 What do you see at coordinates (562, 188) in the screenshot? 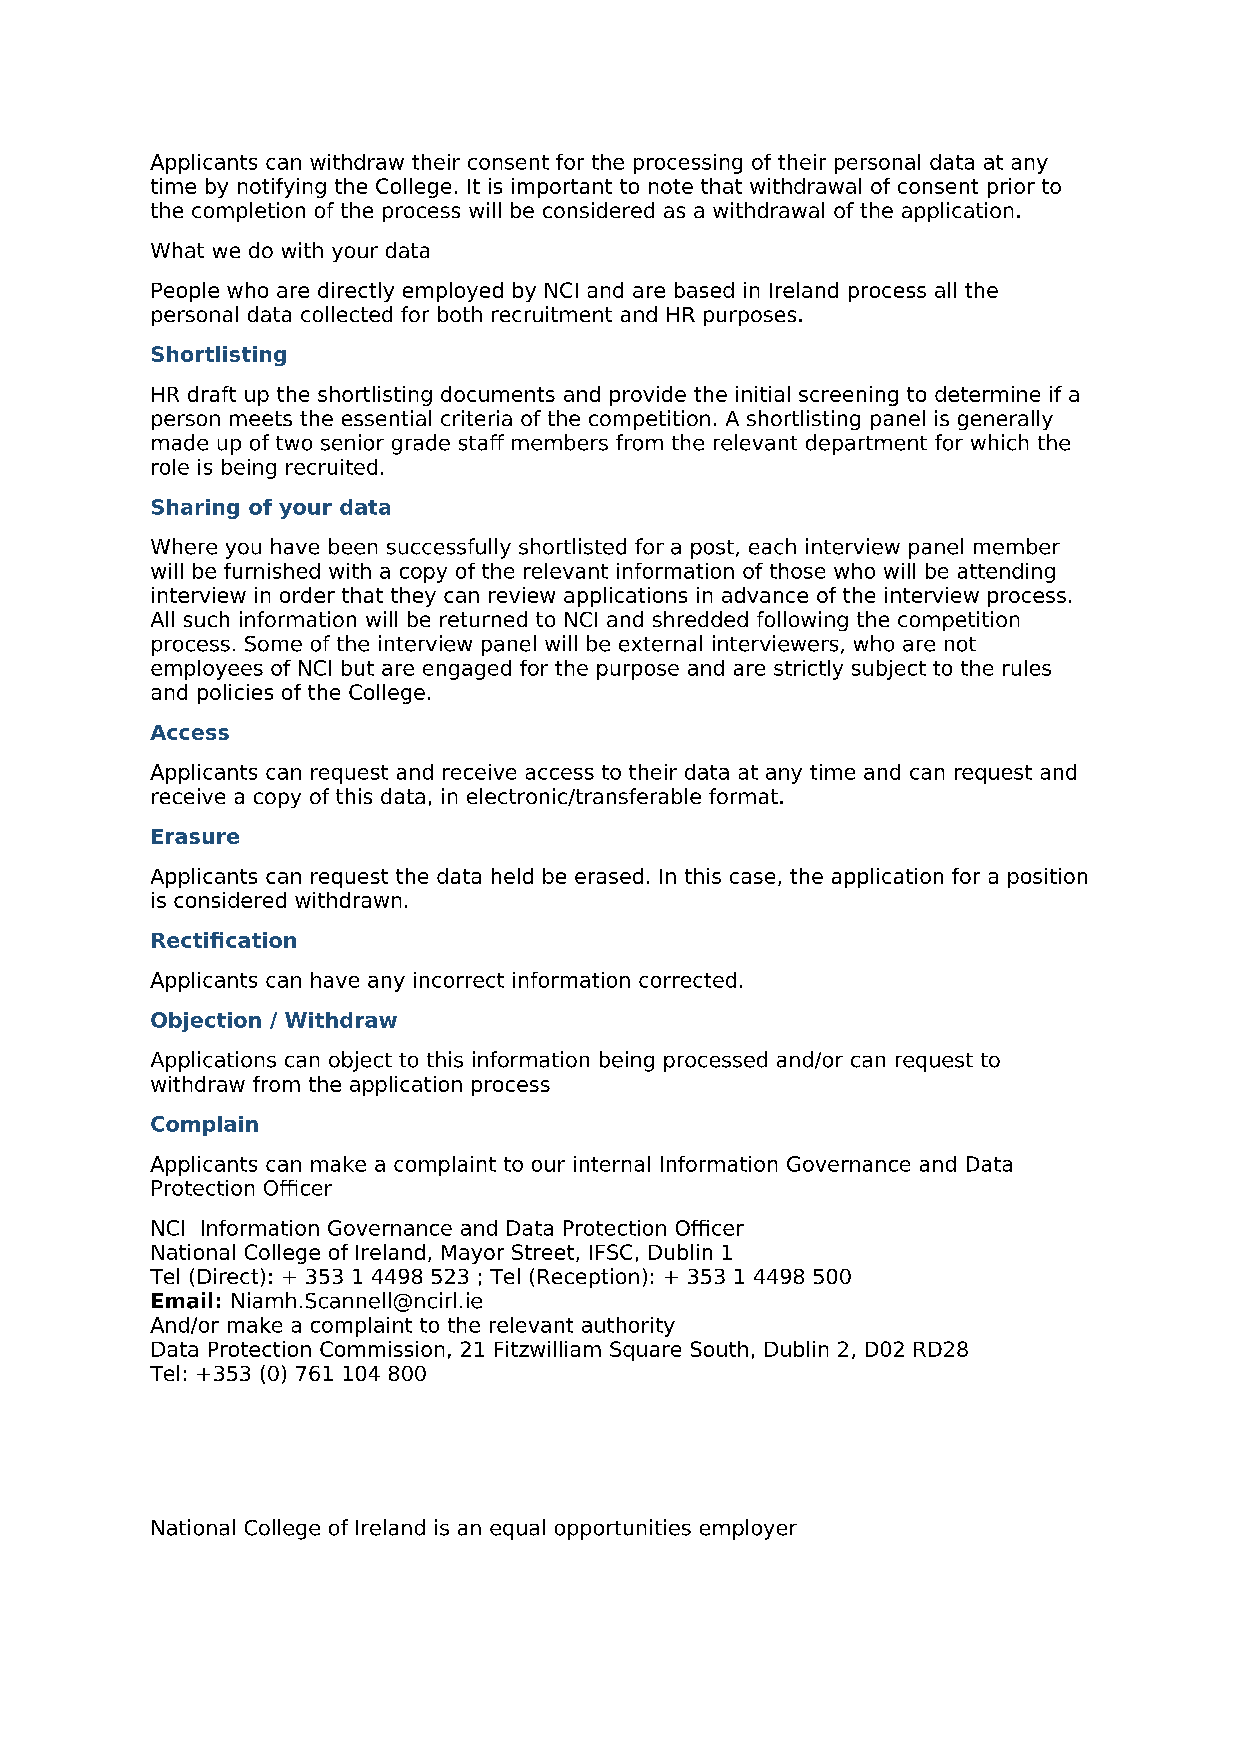
I see `important` at bounding box center [562, 188].
